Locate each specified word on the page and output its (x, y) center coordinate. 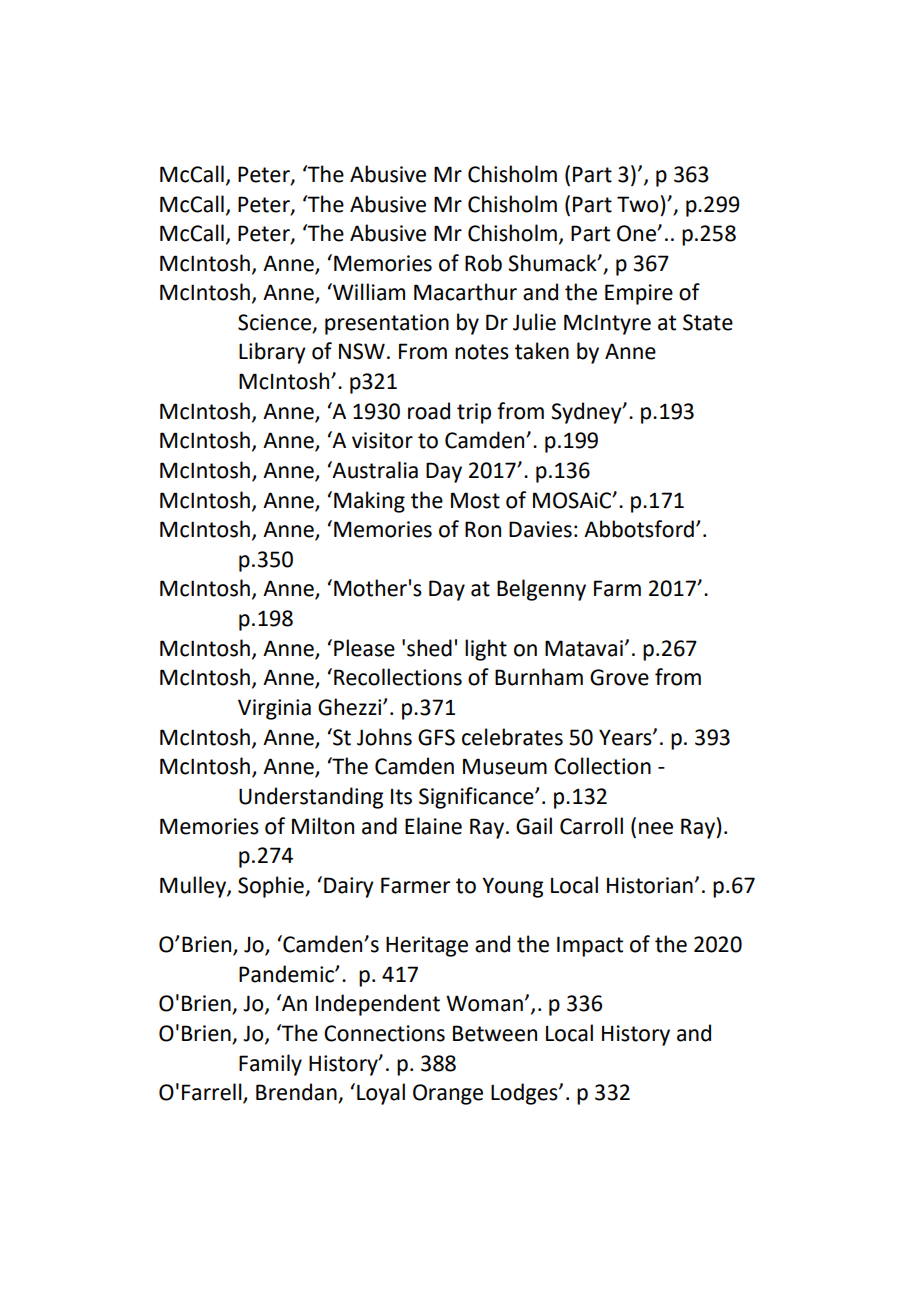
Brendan (297, 1093)
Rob (483, 263)
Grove (619, 677)
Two (637, 204)
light (486, 650)
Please (364, 648)
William (368, 292)
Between (495, 1033)
